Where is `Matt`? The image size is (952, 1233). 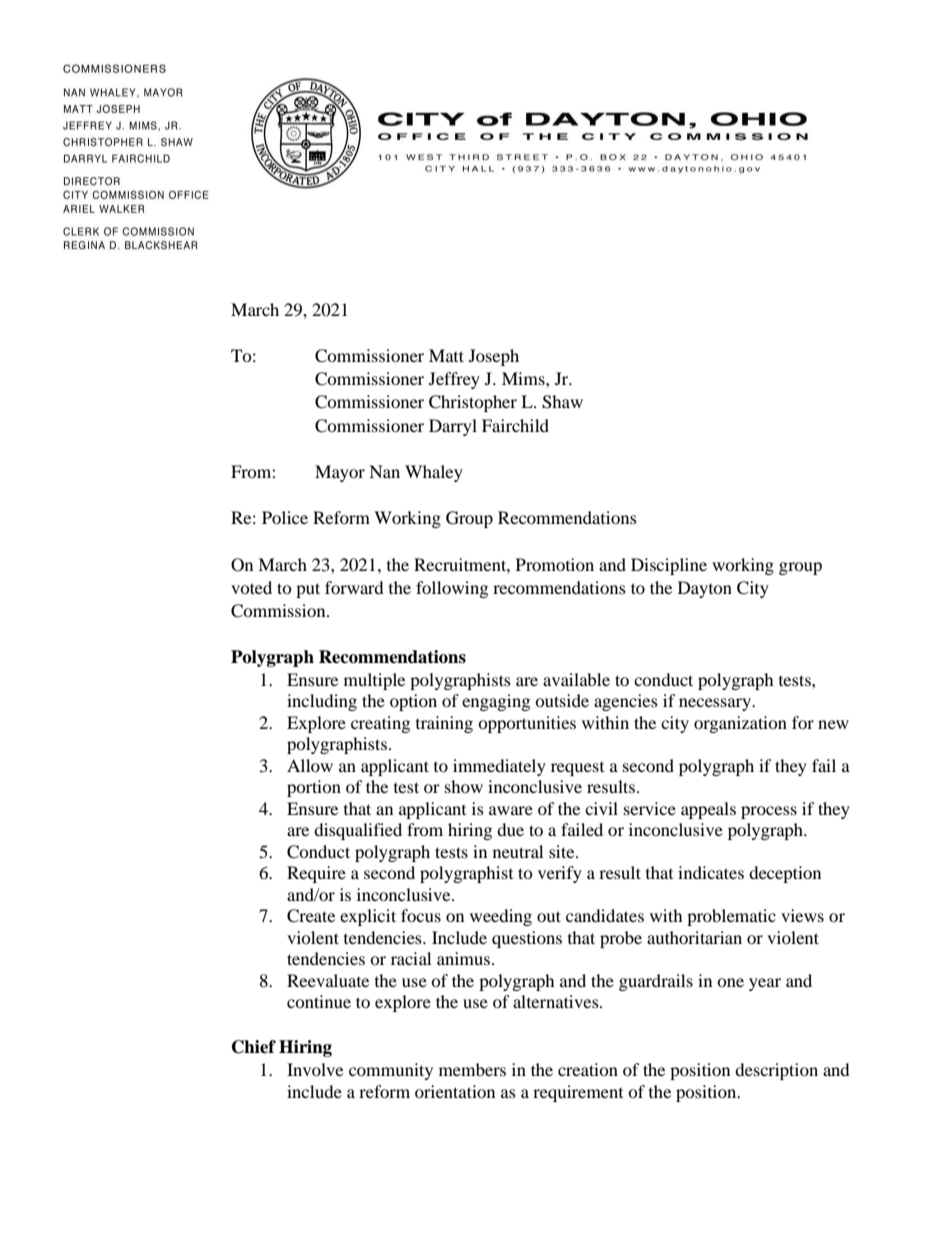
Matt is located at coordinates (446, 355).
